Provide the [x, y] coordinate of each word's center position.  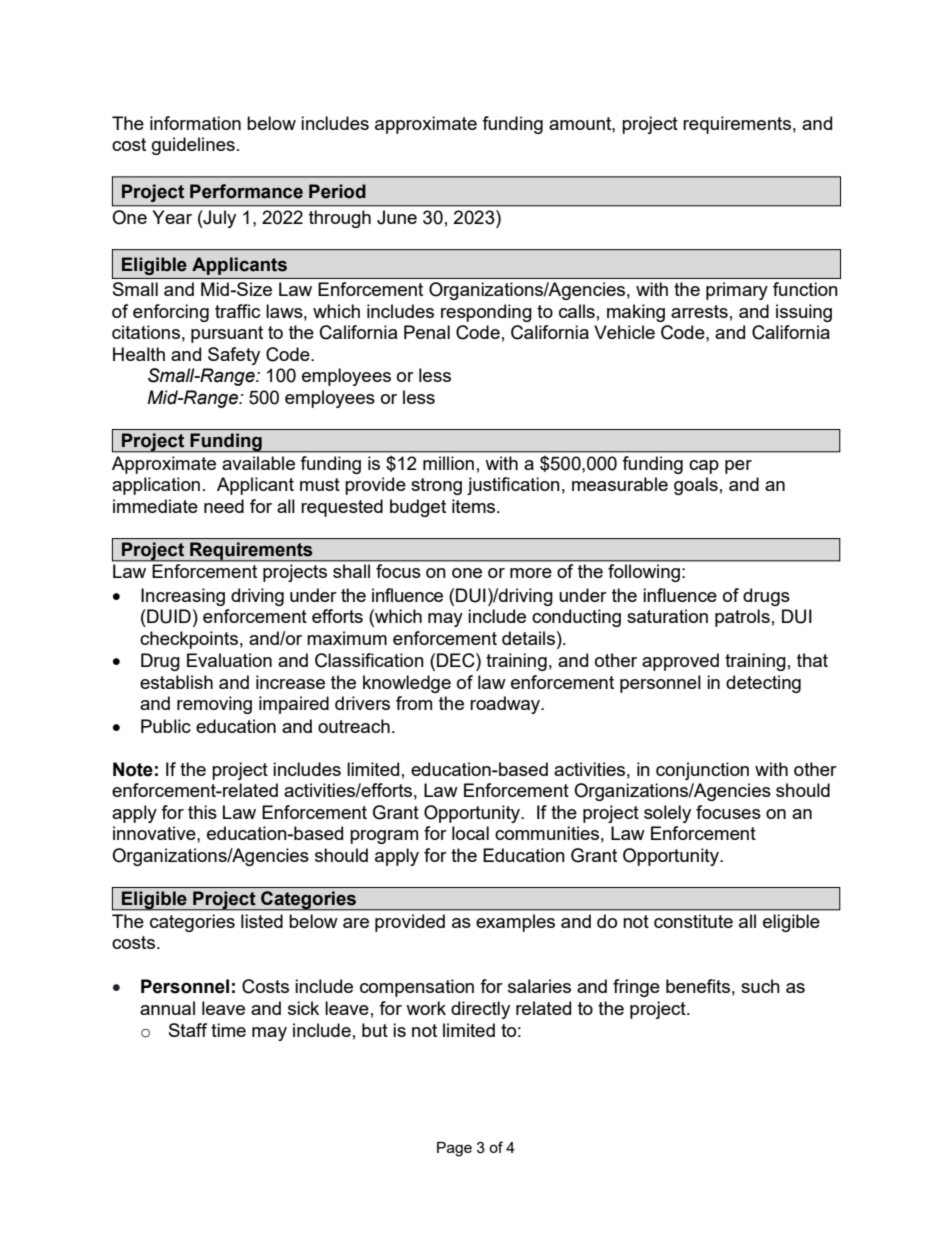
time [228, 1030]
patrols [742, 618]
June [397, 217]
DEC [457, 660]
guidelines [193, 146]
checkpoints [189, 640]
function [805, 289]
